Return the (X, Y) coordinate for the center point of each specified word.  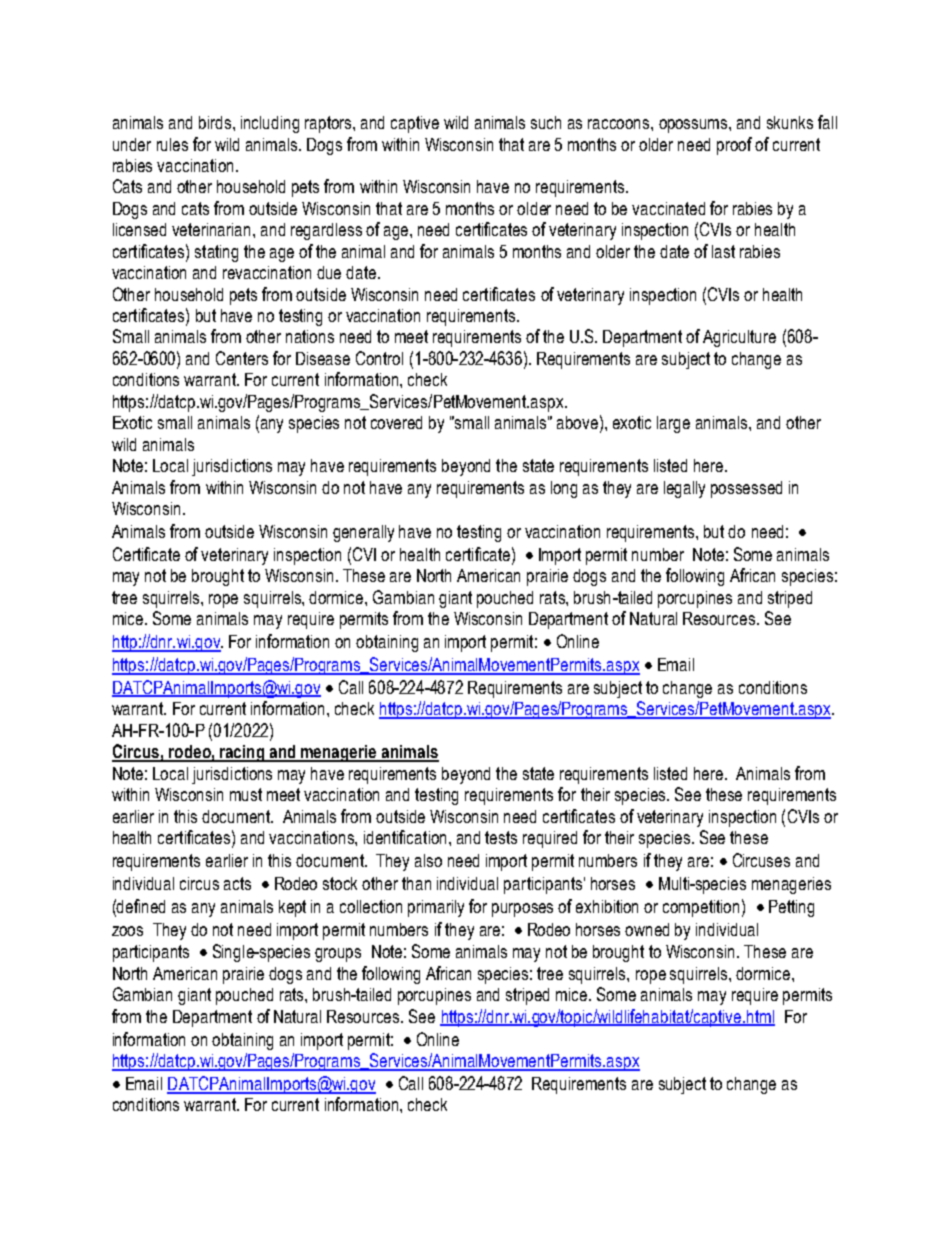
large (673, 424)
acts (237, 883)
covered (396, 422)
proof (734, 146)
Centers (242, 358)
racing (242, 753)
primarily (436, 908)
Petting (791, 908)
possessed (746, 489)
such (546, 122)
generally (363, 533)
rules (172, 144)
